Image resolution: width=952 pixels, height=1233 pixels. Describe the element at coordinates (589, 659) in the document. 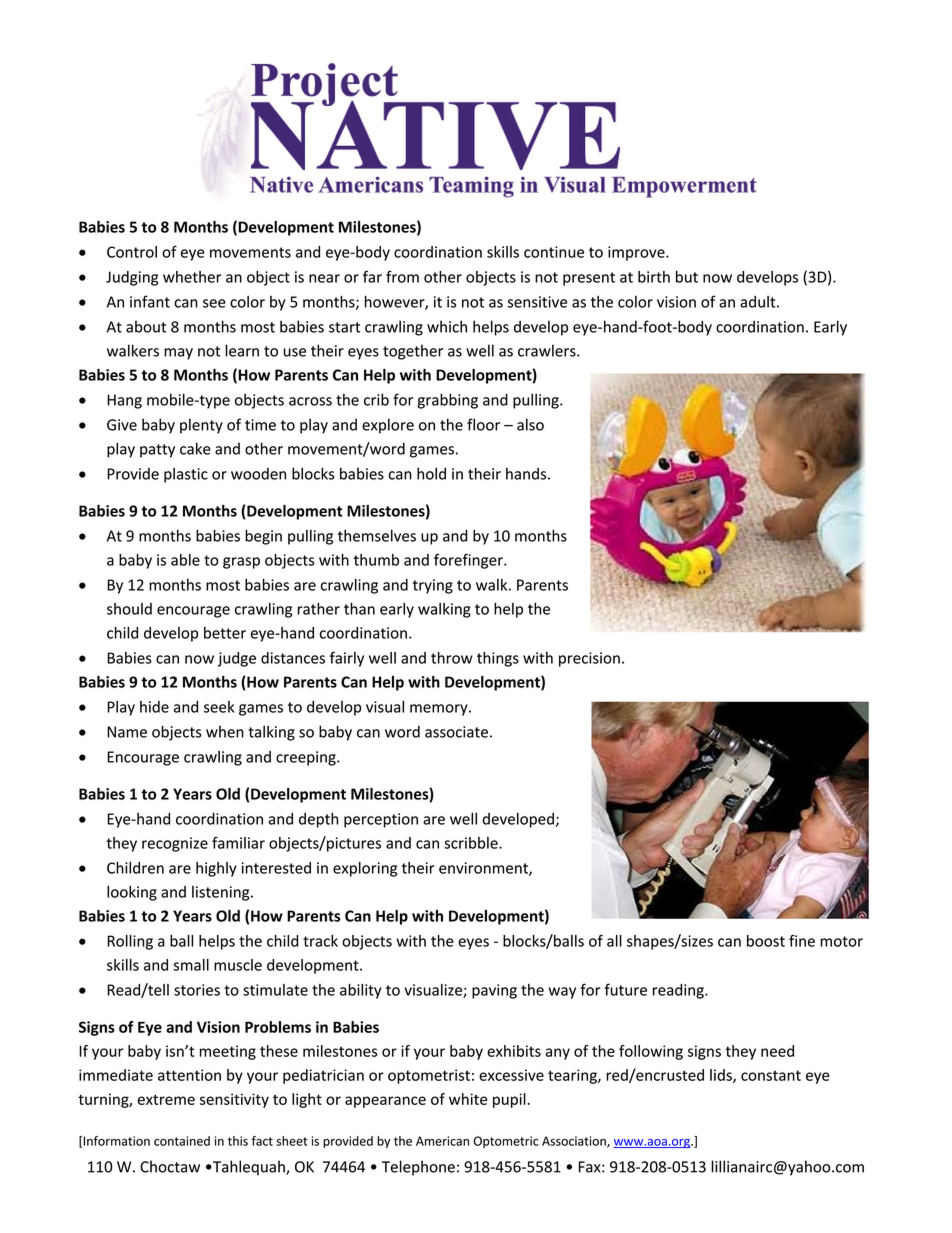

I see `precision` at that location.
